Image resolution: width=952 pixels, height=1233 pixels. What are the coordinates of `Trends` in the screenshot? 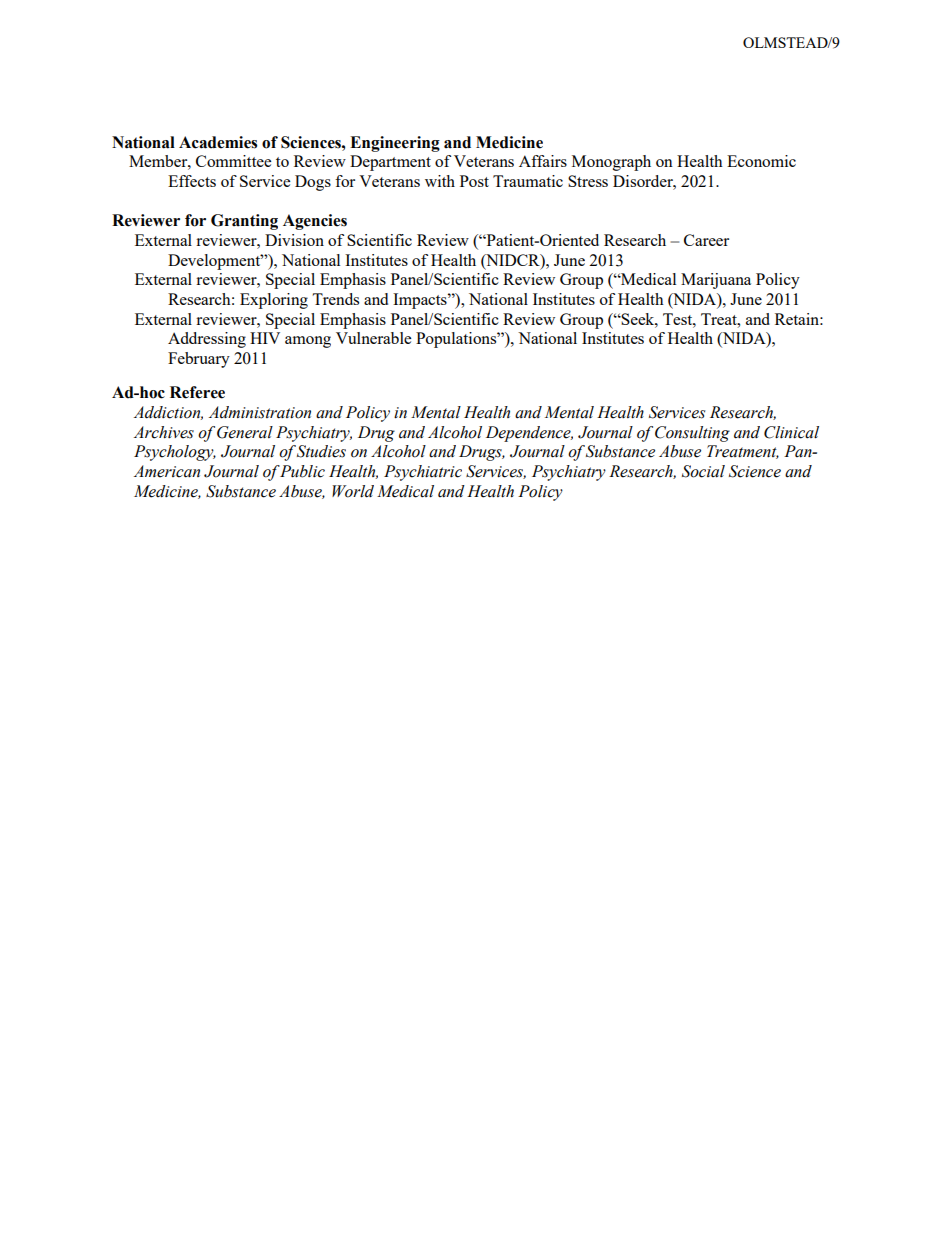 It's located at (335, 299).
